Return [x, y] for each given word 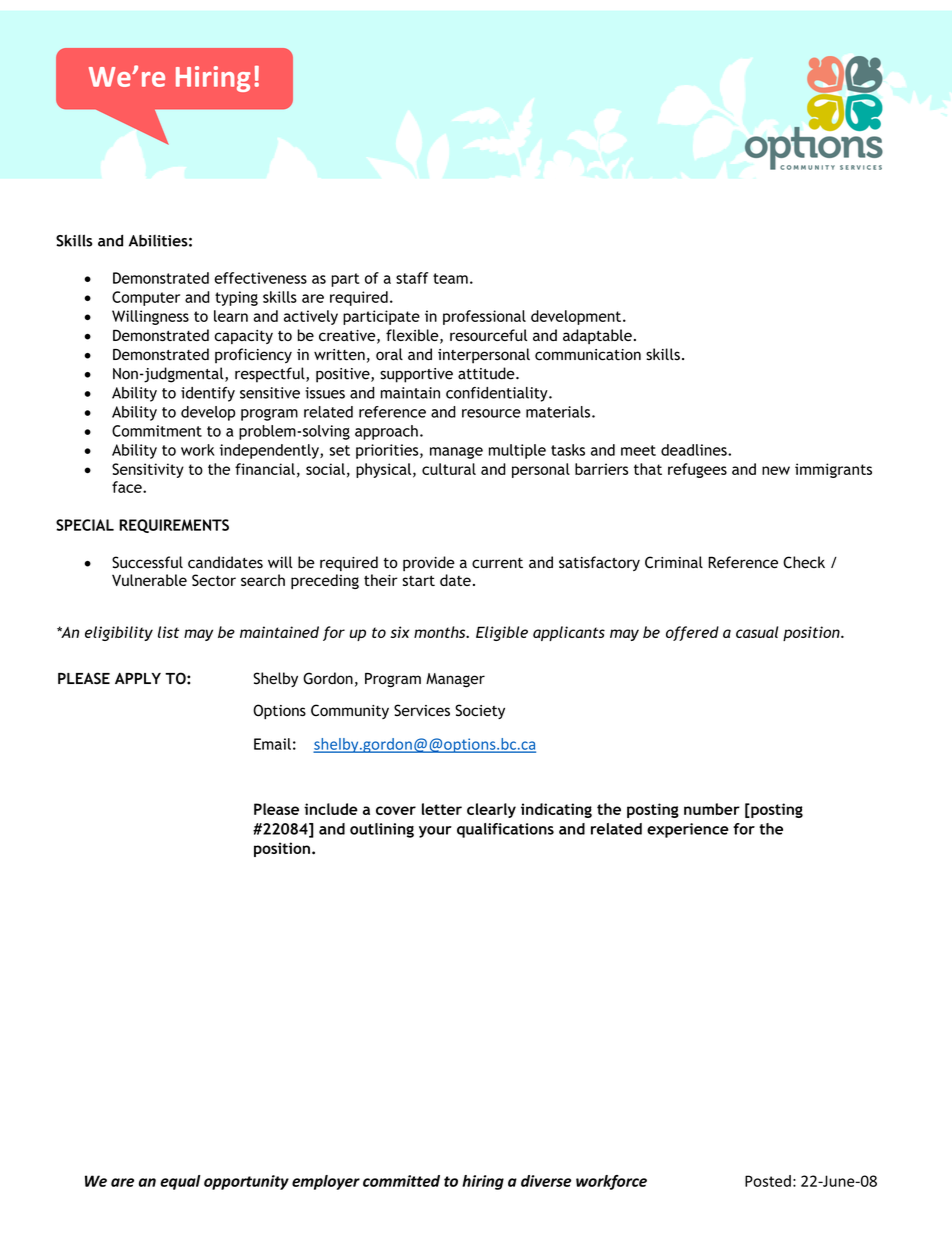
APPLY [138, 678]
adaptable [597, 336]
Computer [146, 298]
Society [480, 711]
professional [484, 317]
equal [180, 1182]
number [712, 809]
